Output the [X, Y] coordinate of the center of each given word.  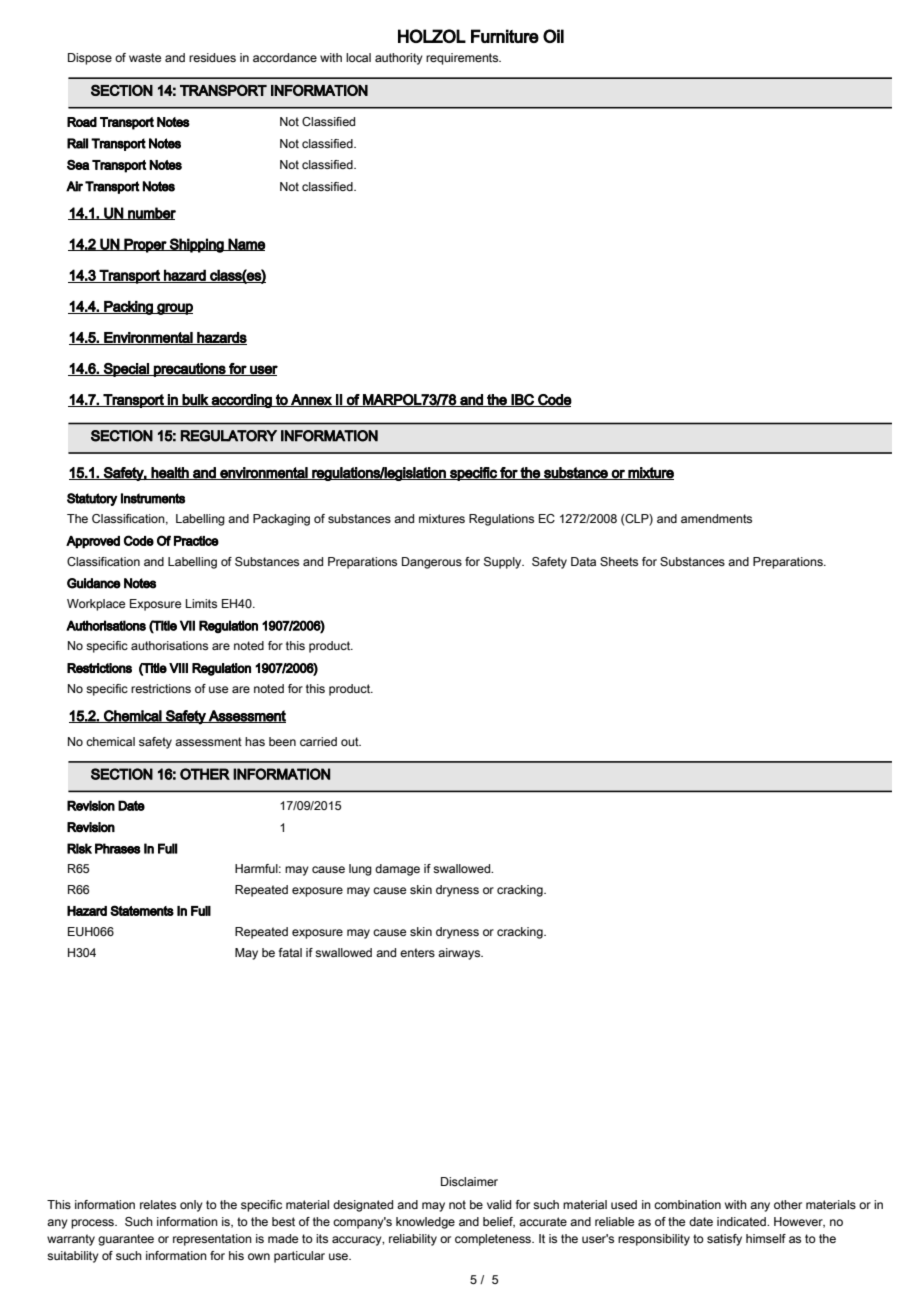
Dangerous [432, 563]
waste [145, 57]
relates [158, 1204]
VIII [178, 668]
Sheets [619, 561]
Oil [553, 36]
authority [399, 59]
